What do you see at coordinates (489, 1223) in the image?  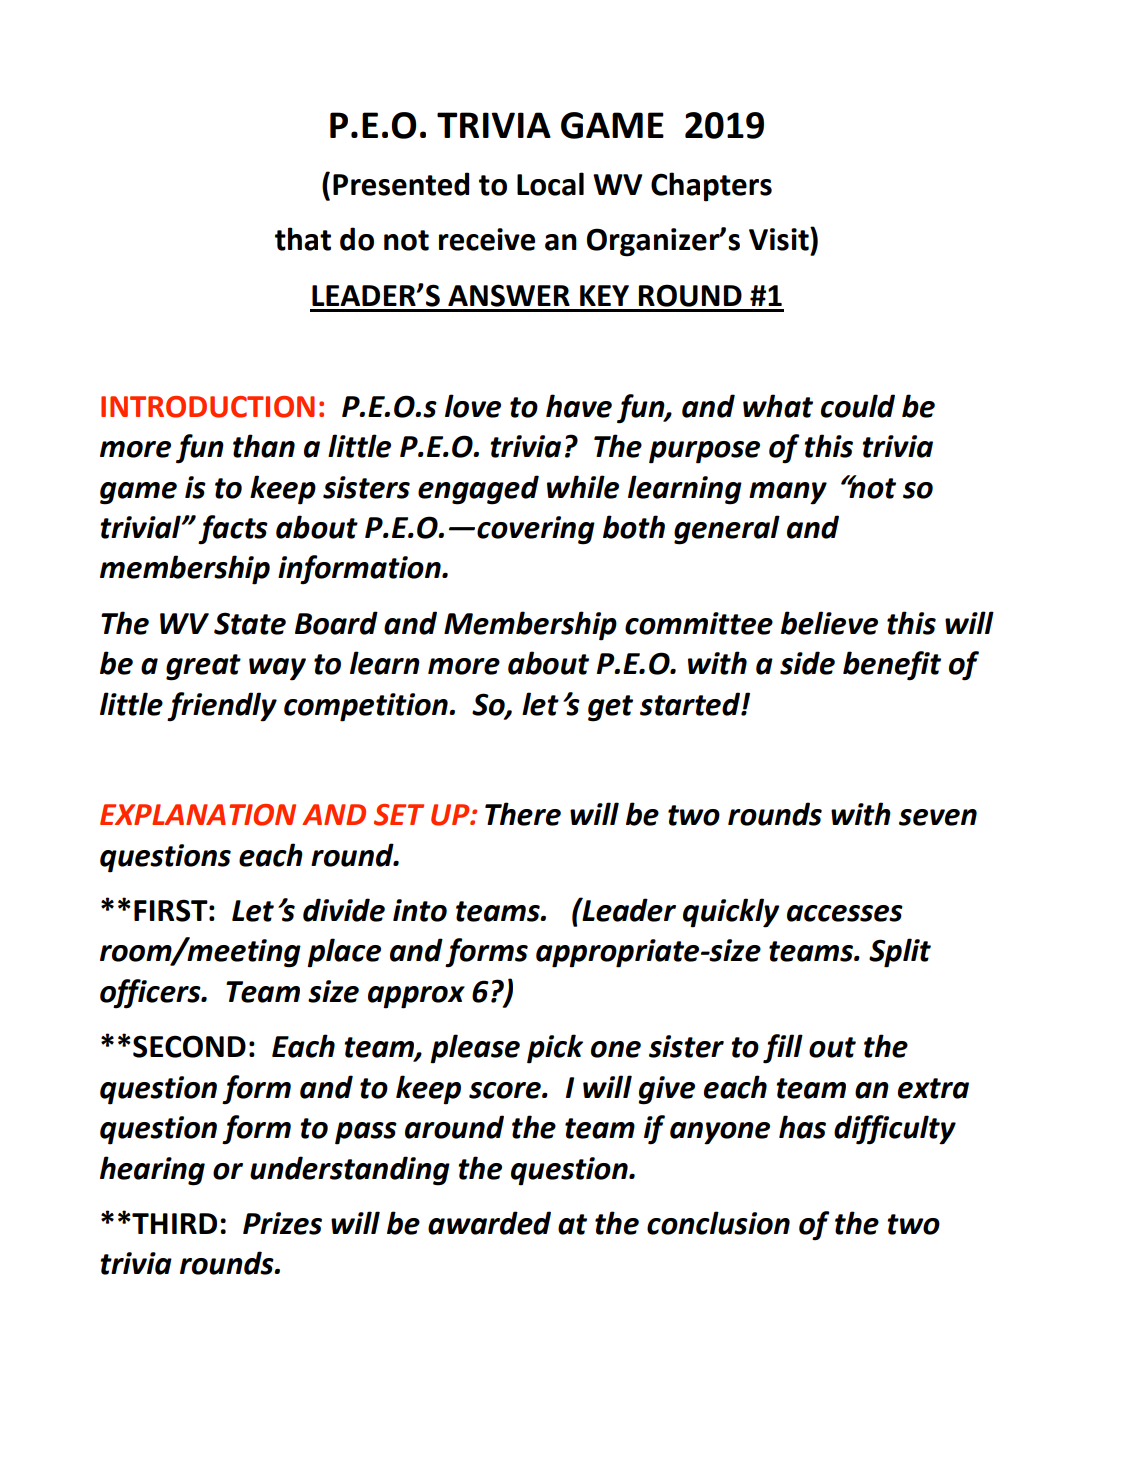 I see `awarded` at bounding box center [489, 1223].
